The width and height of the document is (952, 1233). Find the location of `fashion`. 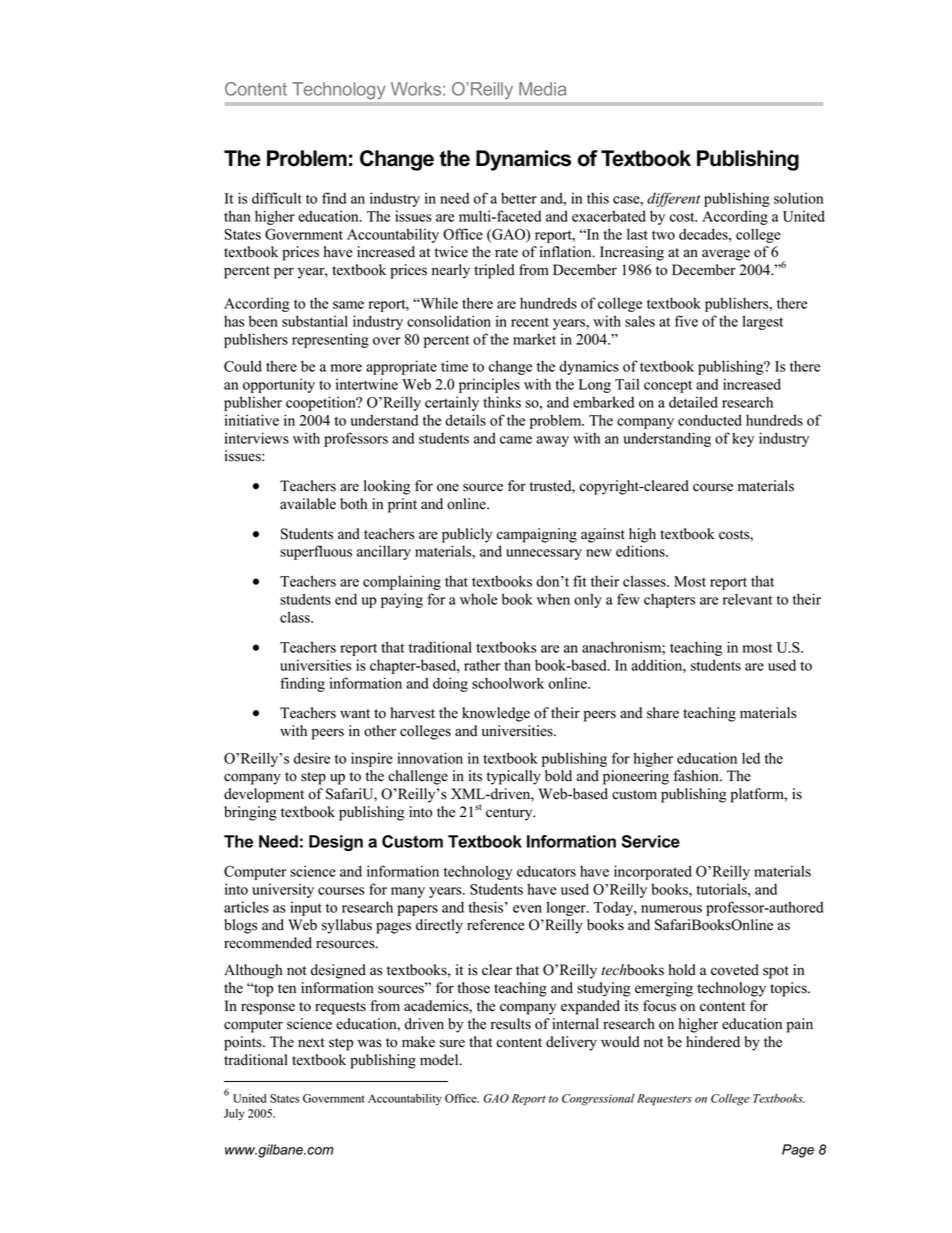

fashion is located at coordinates (697, 776).
